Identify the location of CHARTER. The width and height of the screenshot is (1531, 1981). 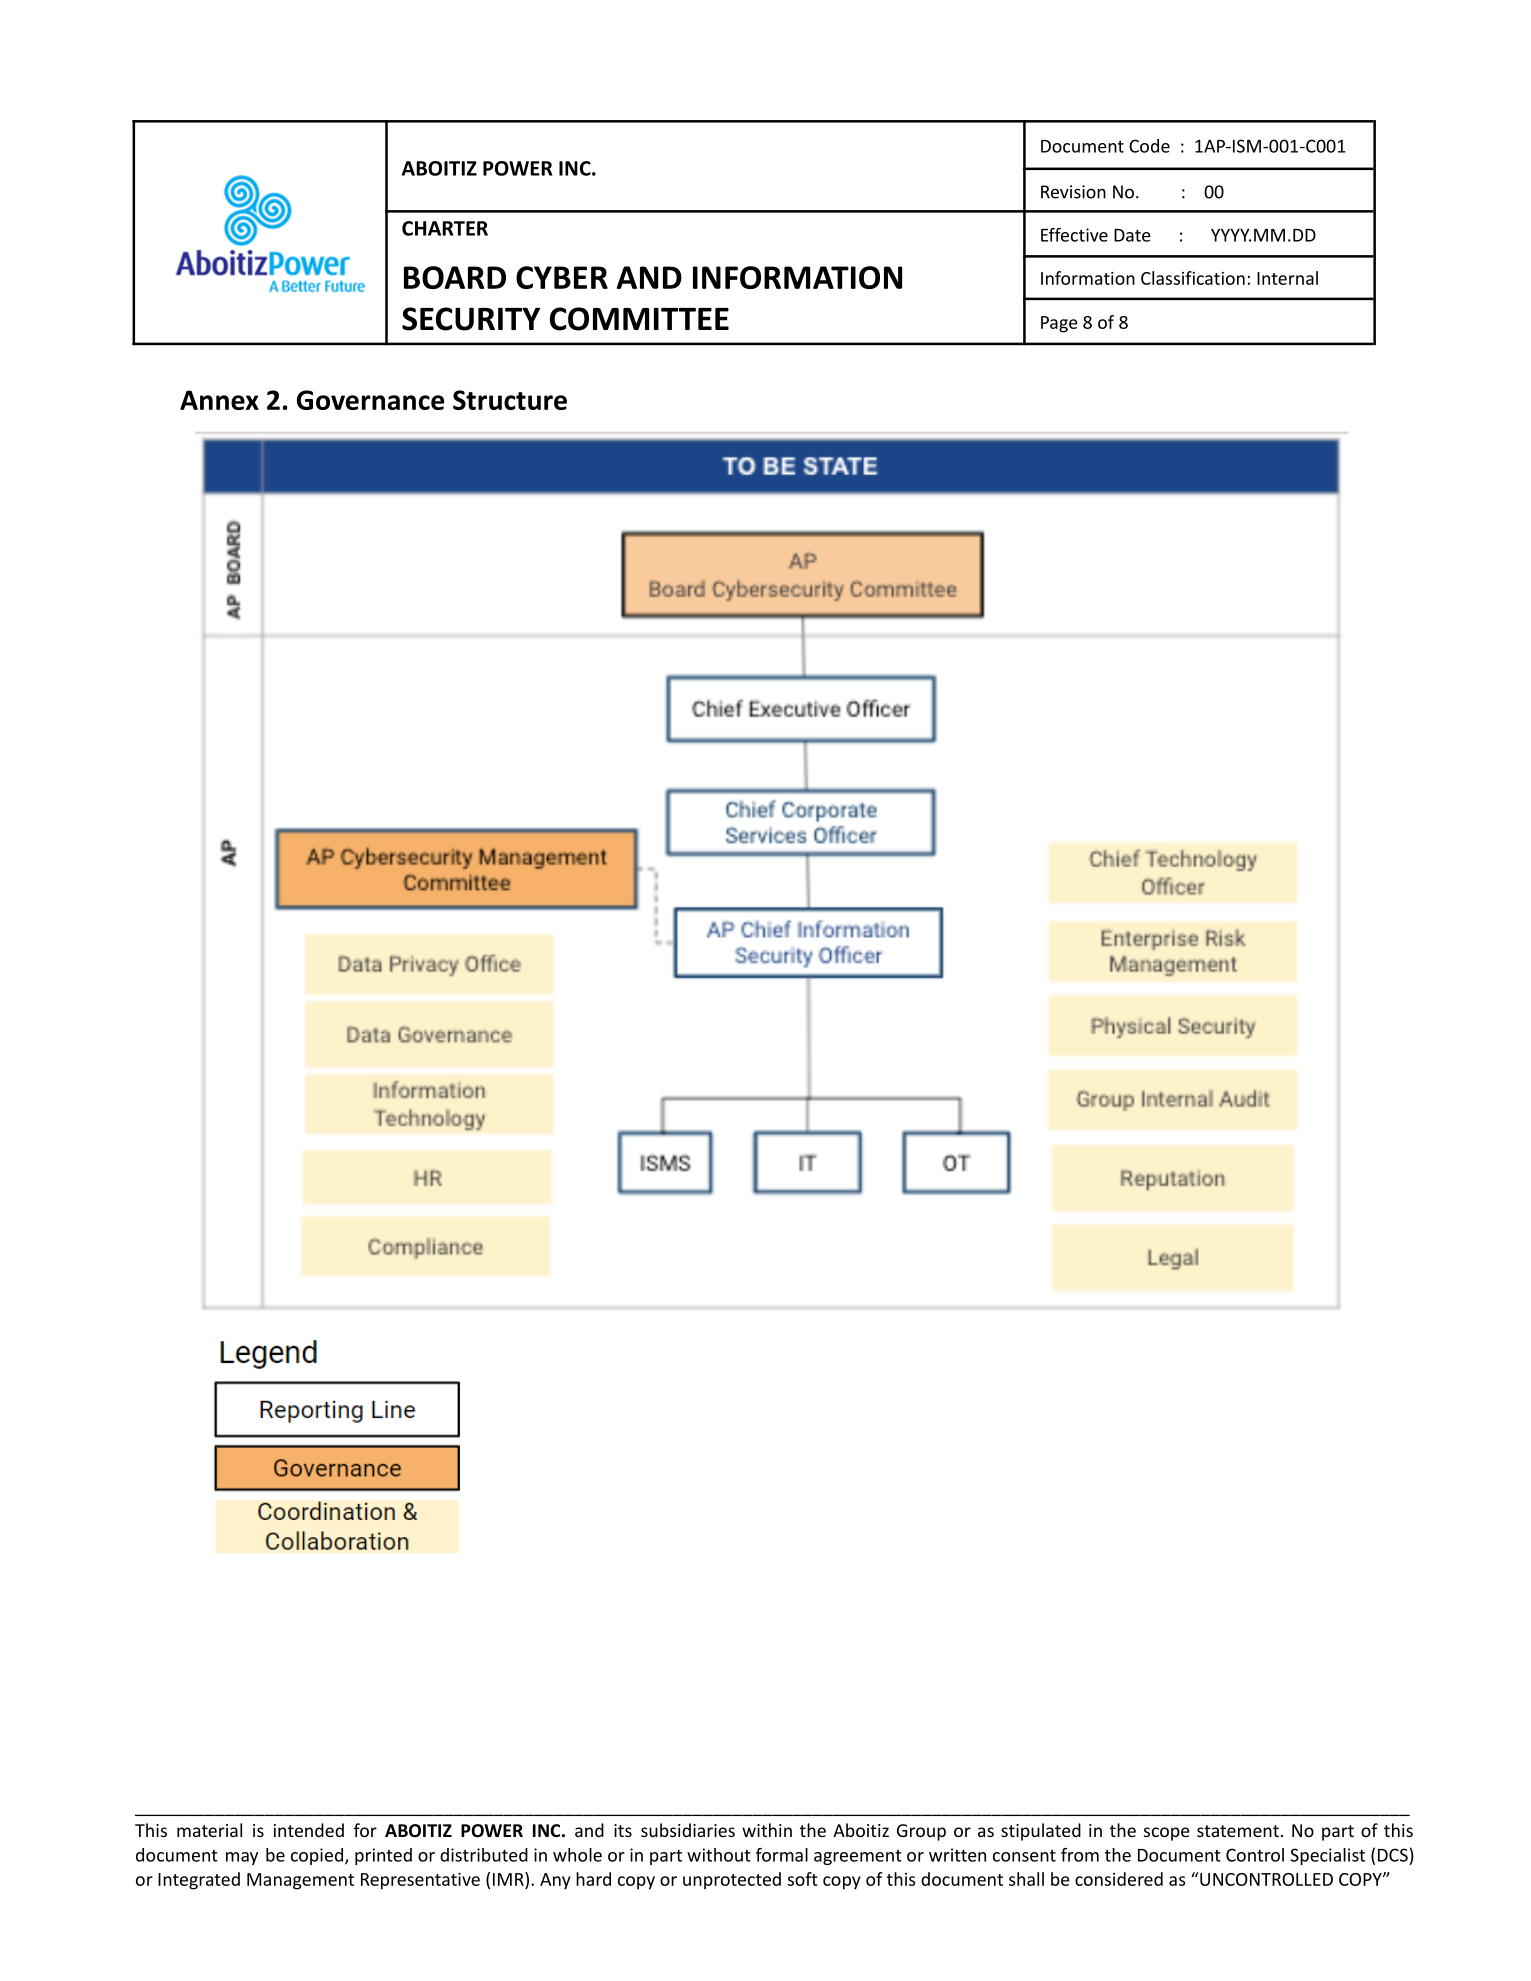
(445, 228).
